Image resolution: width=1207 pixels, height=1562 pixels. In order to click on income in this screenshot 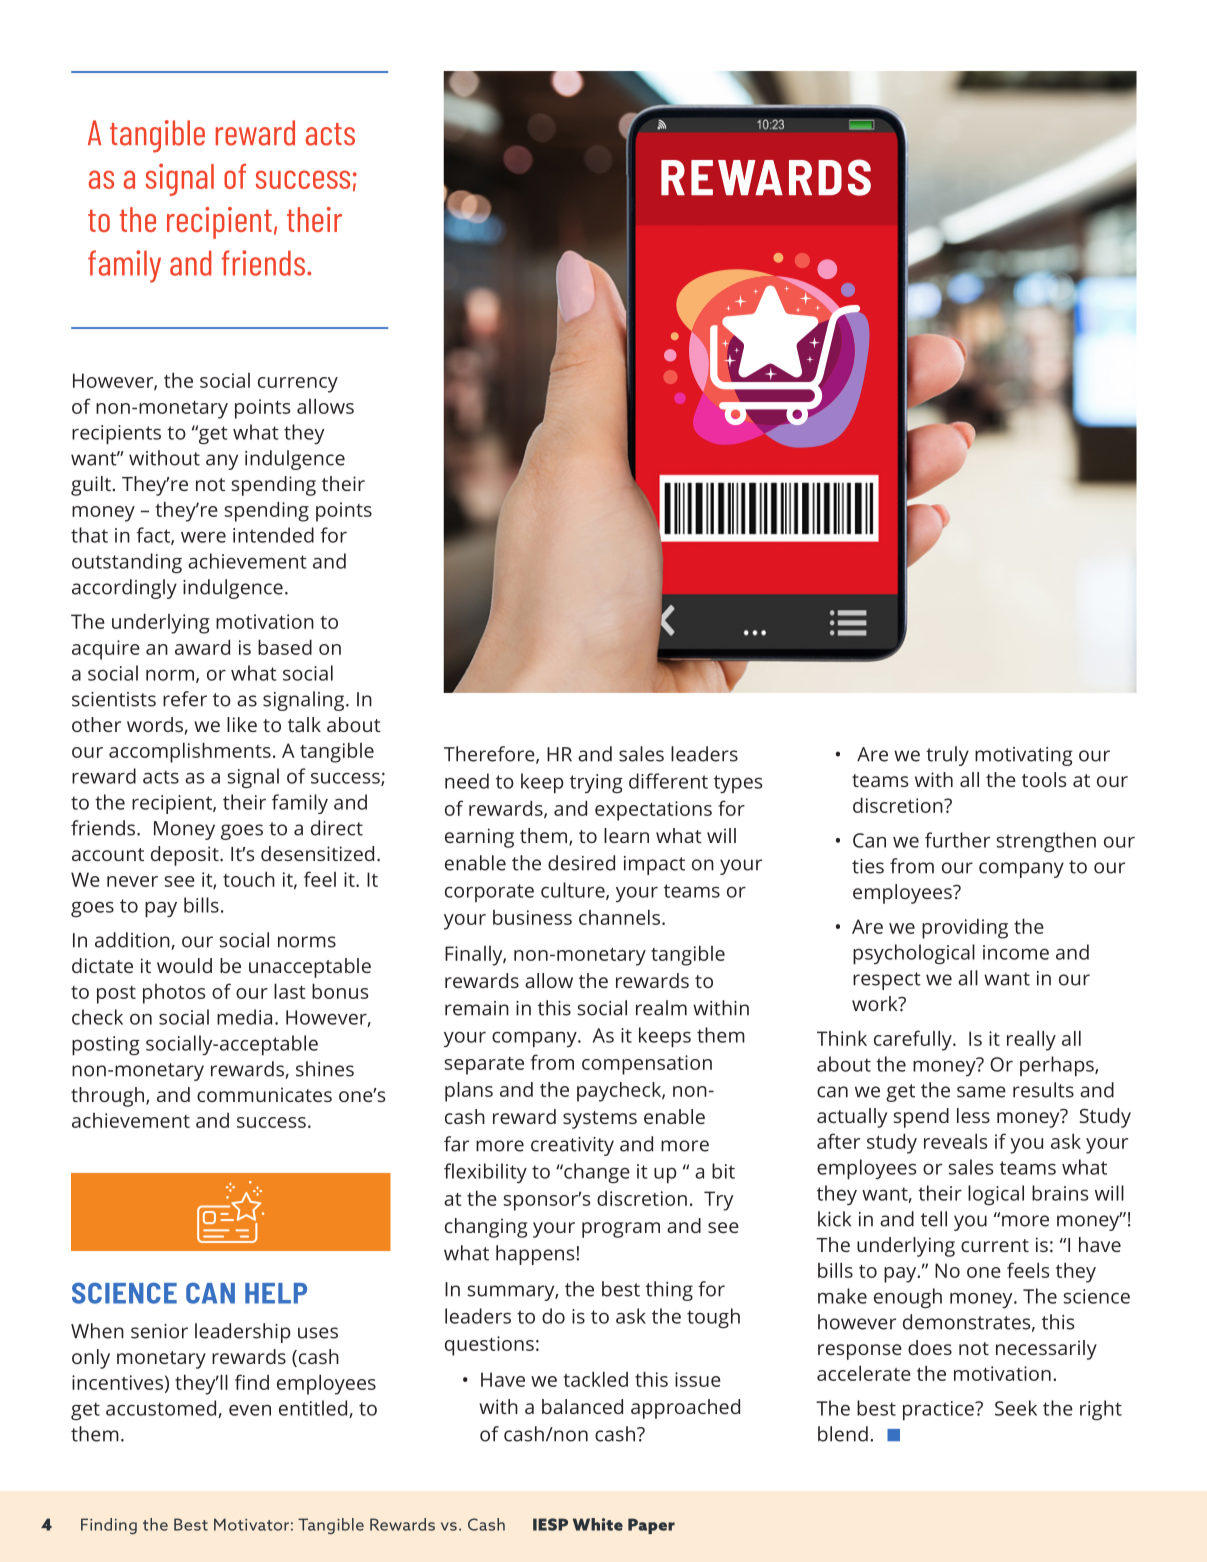, I will do `click(1016, 952)`.
